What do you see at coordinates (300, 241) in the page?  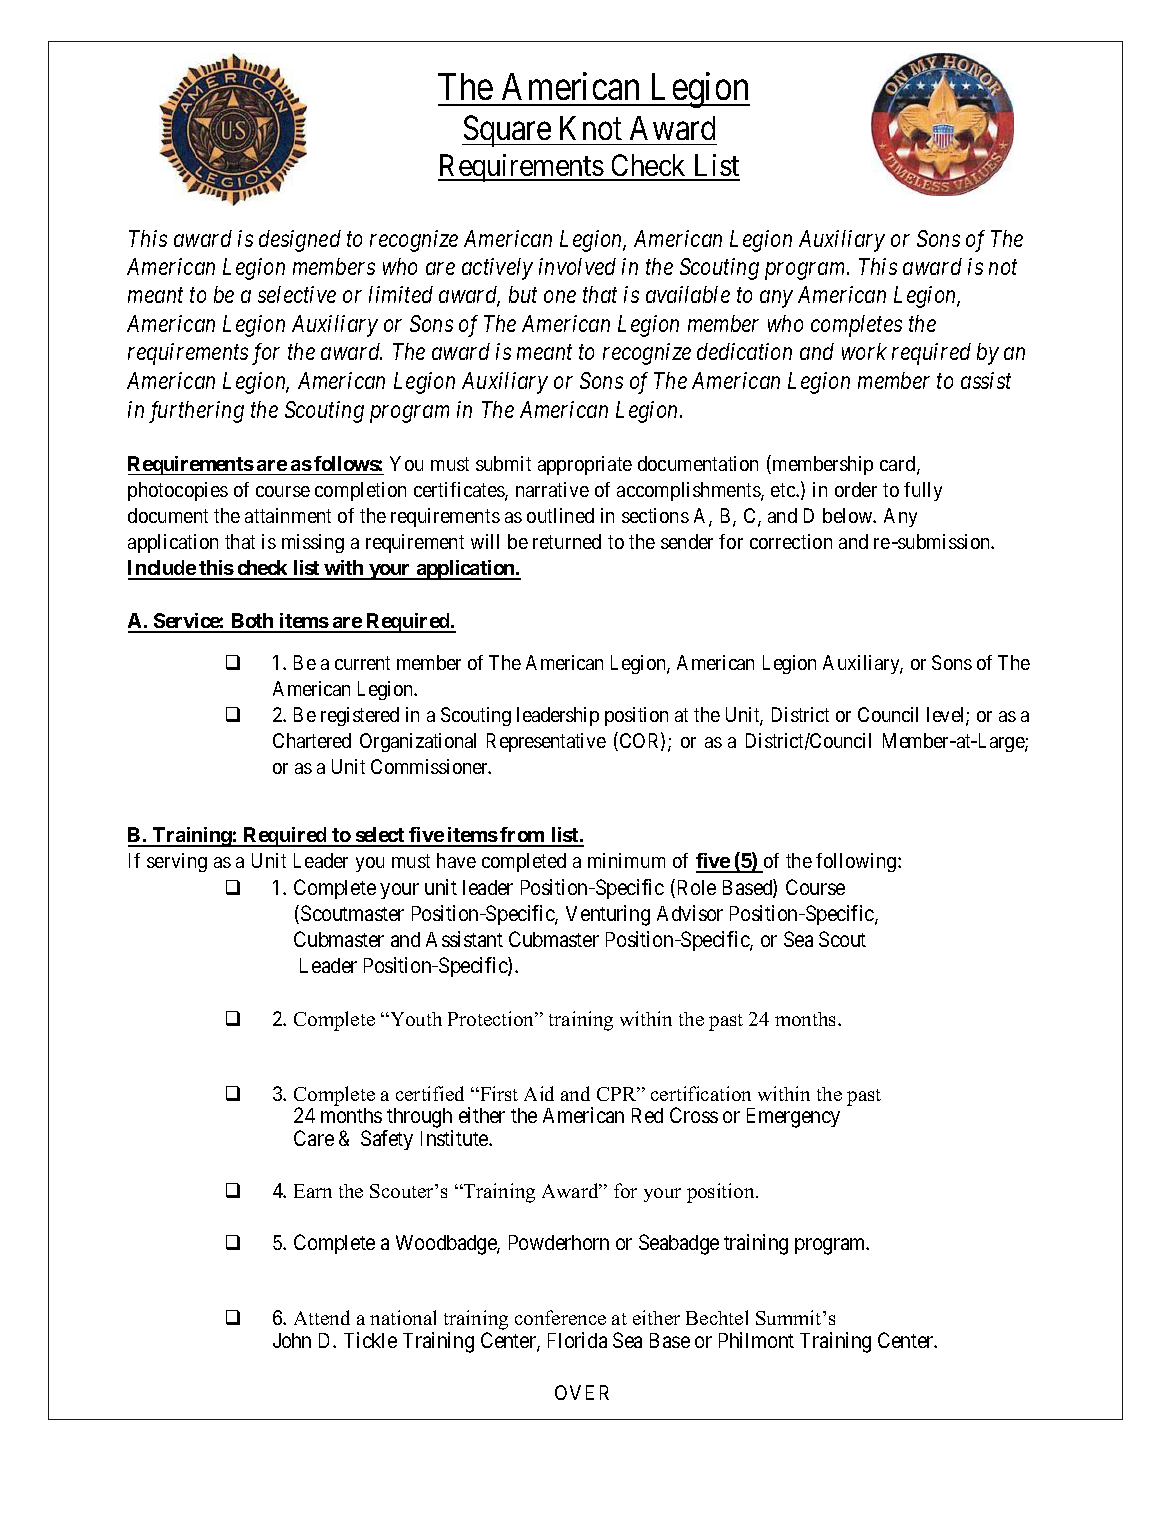 I see `designed` at bounding box center [300, 241].
